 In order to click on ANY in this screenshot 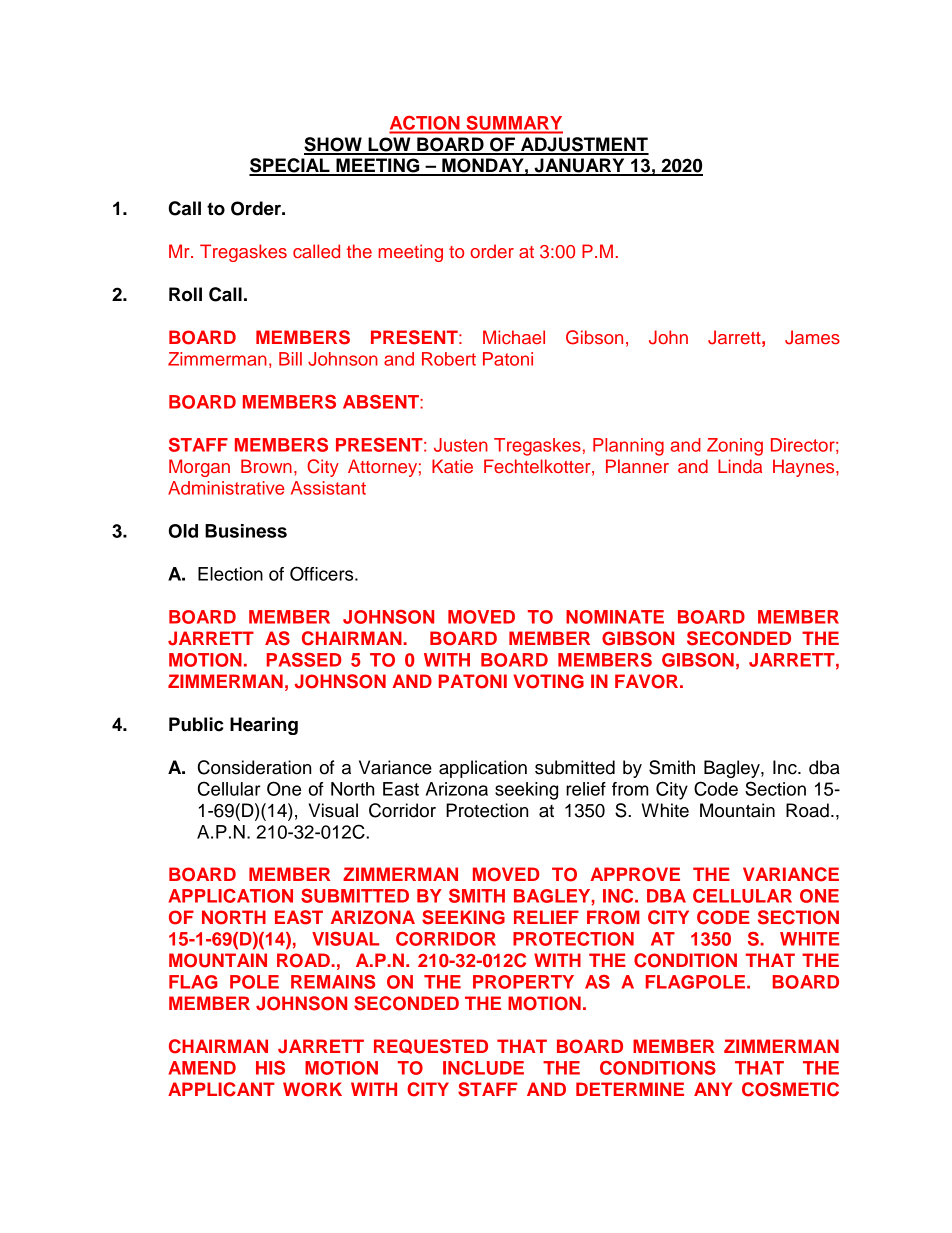, I will do `click(713, 1089)`.
